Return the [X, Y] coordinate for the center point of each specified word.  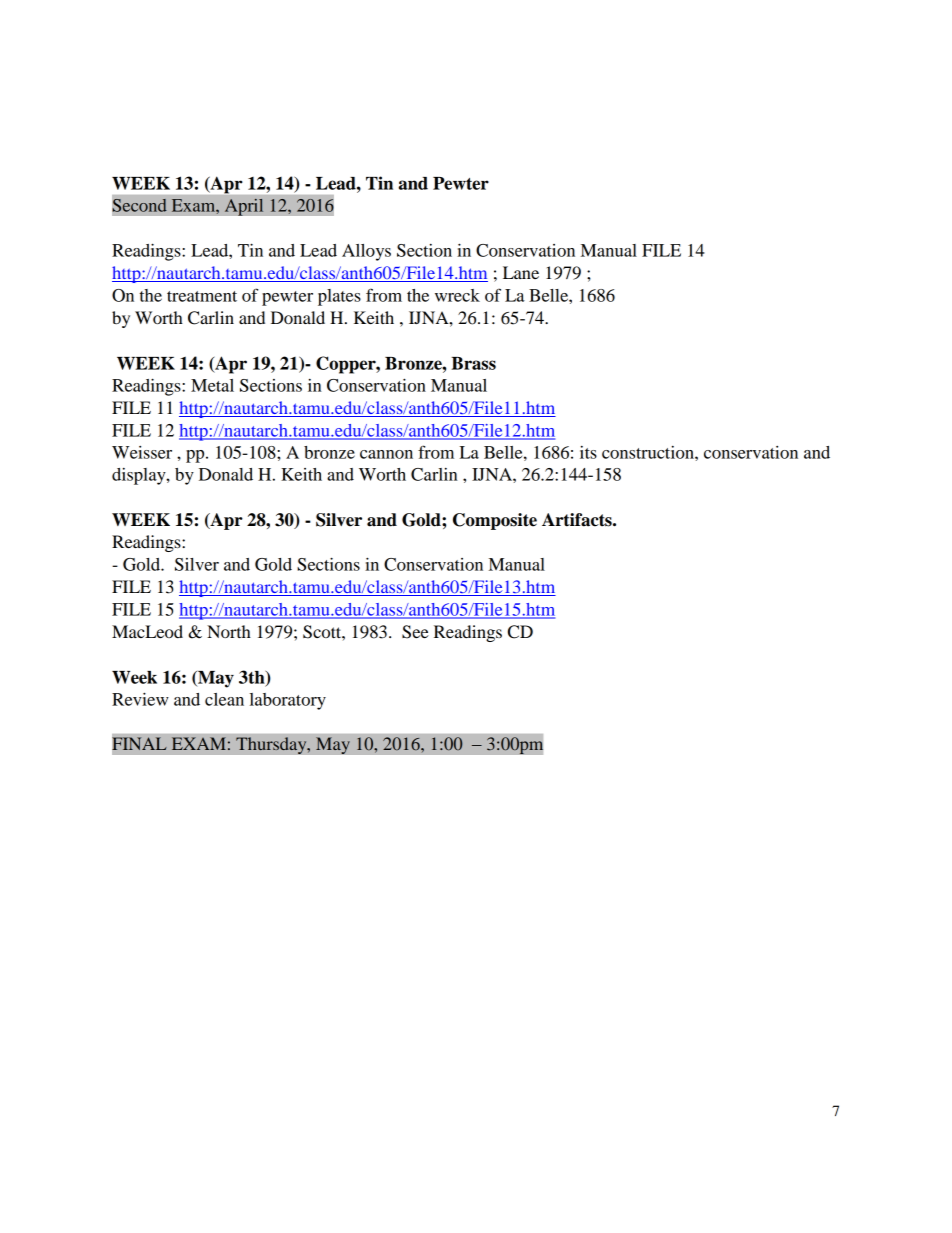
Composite [495, 521]
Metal [212, 385]
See [415, 632]
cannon [386, 454]
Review [140, 699]
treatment [202, 296]
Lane [521, 272]
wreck [457, 295]
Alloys [366, 252]
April [244, 207]
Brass [473, 363]
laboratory [288, 701]
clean [224, 699]
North [229, 631]
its [588, 452]
